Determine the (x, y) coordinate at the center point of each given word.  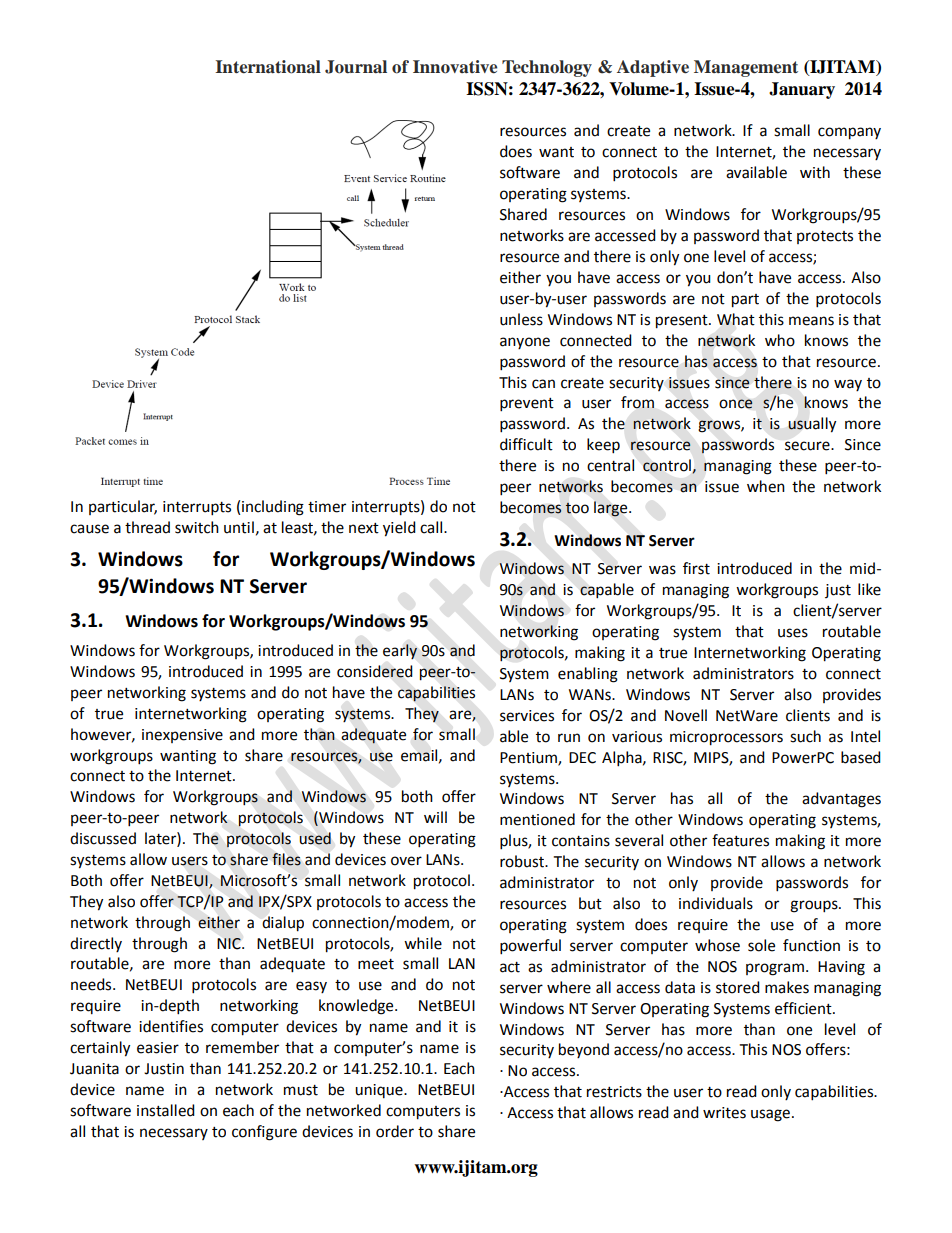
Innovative (455, 67)
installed (166, 1110)
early (400, 651)
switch (197, 527)
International (268, 67)
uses (793, 633)
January (802, 90)
